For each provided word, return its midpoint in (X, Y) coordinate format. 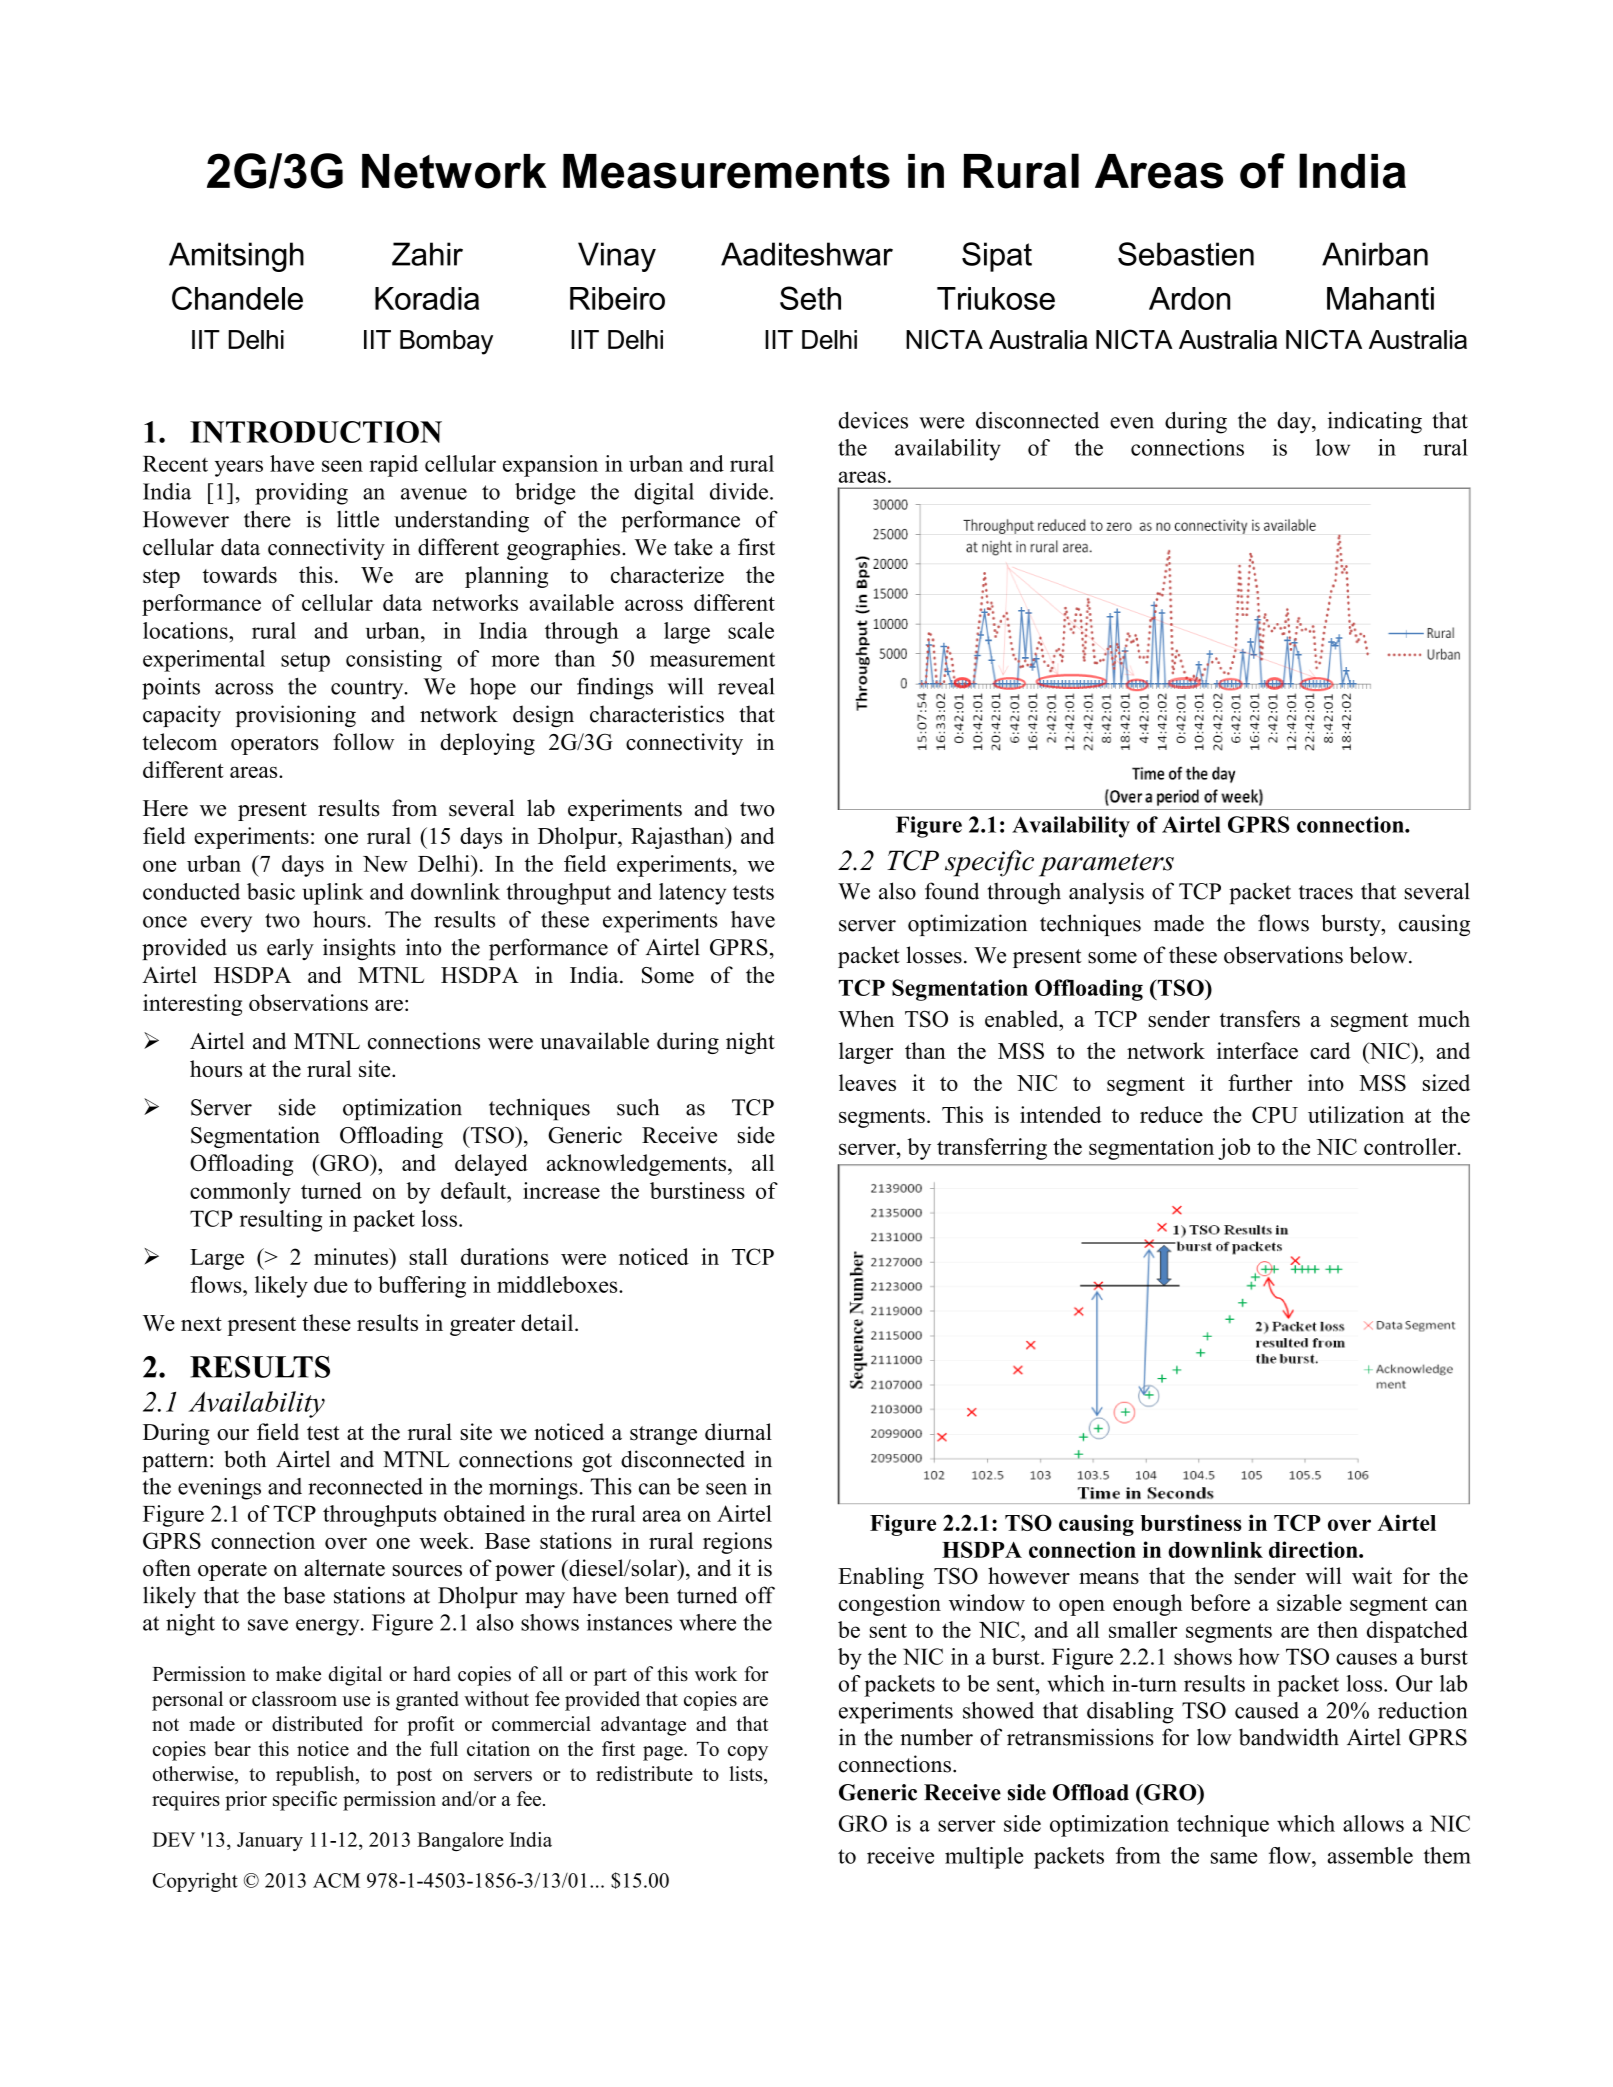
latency (692, 894)
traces (1326, 892)
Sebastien (1186, 254)
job (1234, 1149)
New (385, 864)
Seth (810, 298)
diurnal (738, 1432)
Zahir (427, 254)
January (270, 1841)
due (331, 1284)
